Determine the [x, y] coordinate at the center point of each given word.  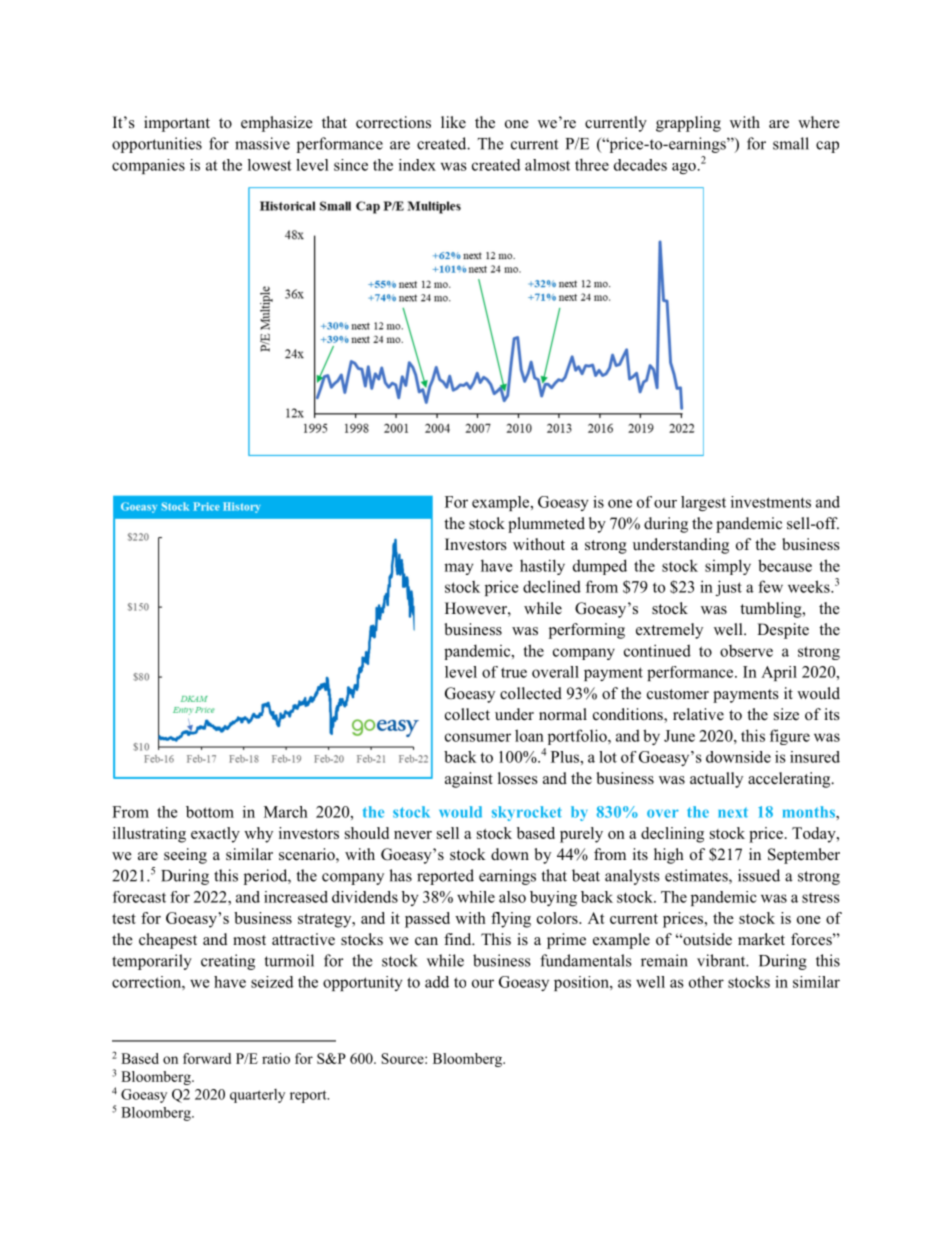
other [706, 982]
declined [552, 586]
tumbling [772, 610]
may [458, 569]
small [791, 143]
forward [207, 1058]
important [177, 124]
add [437, 982]
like [453, 122]
